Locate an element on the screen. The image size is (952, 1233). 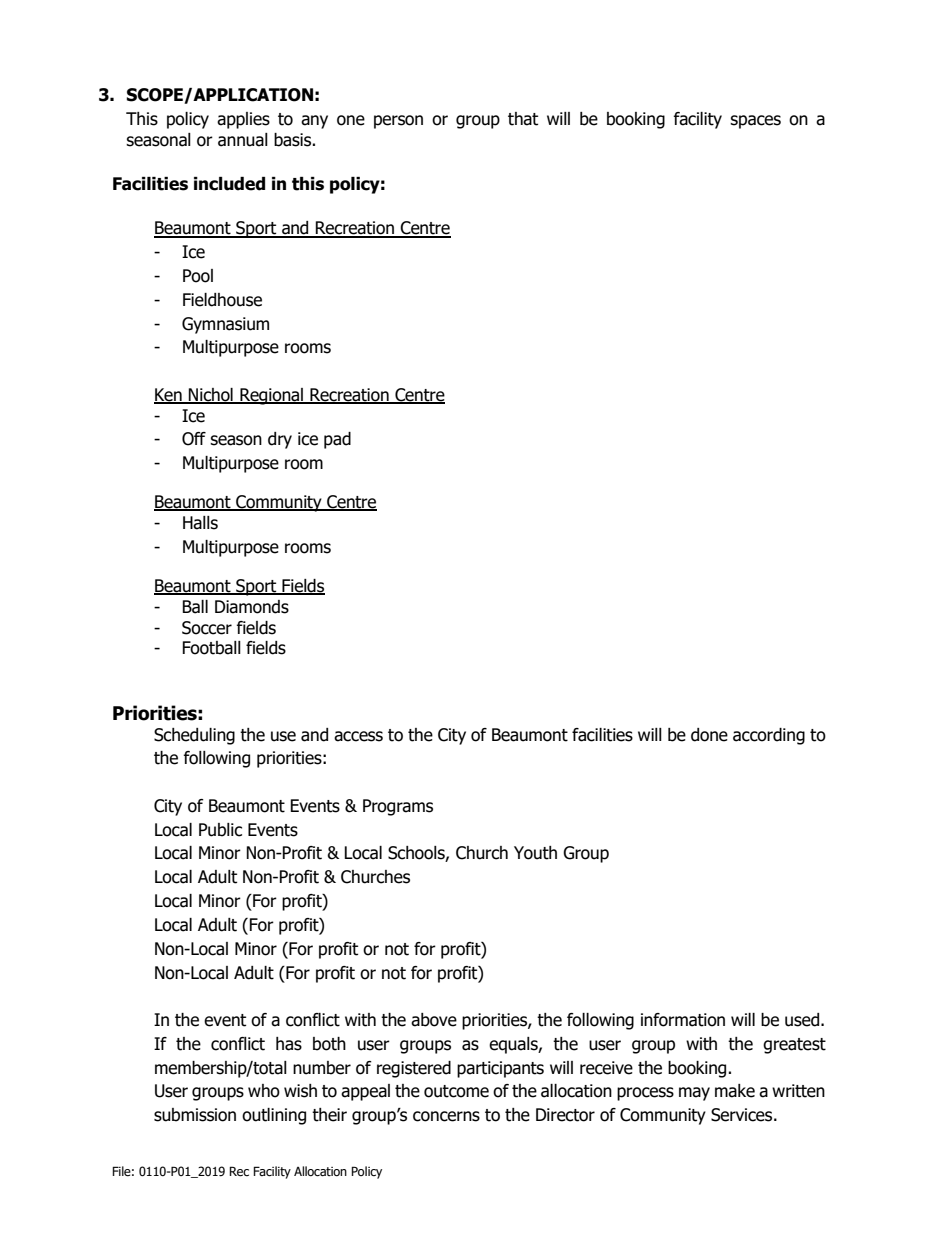
spaces is located at coordinates (755, 122).
